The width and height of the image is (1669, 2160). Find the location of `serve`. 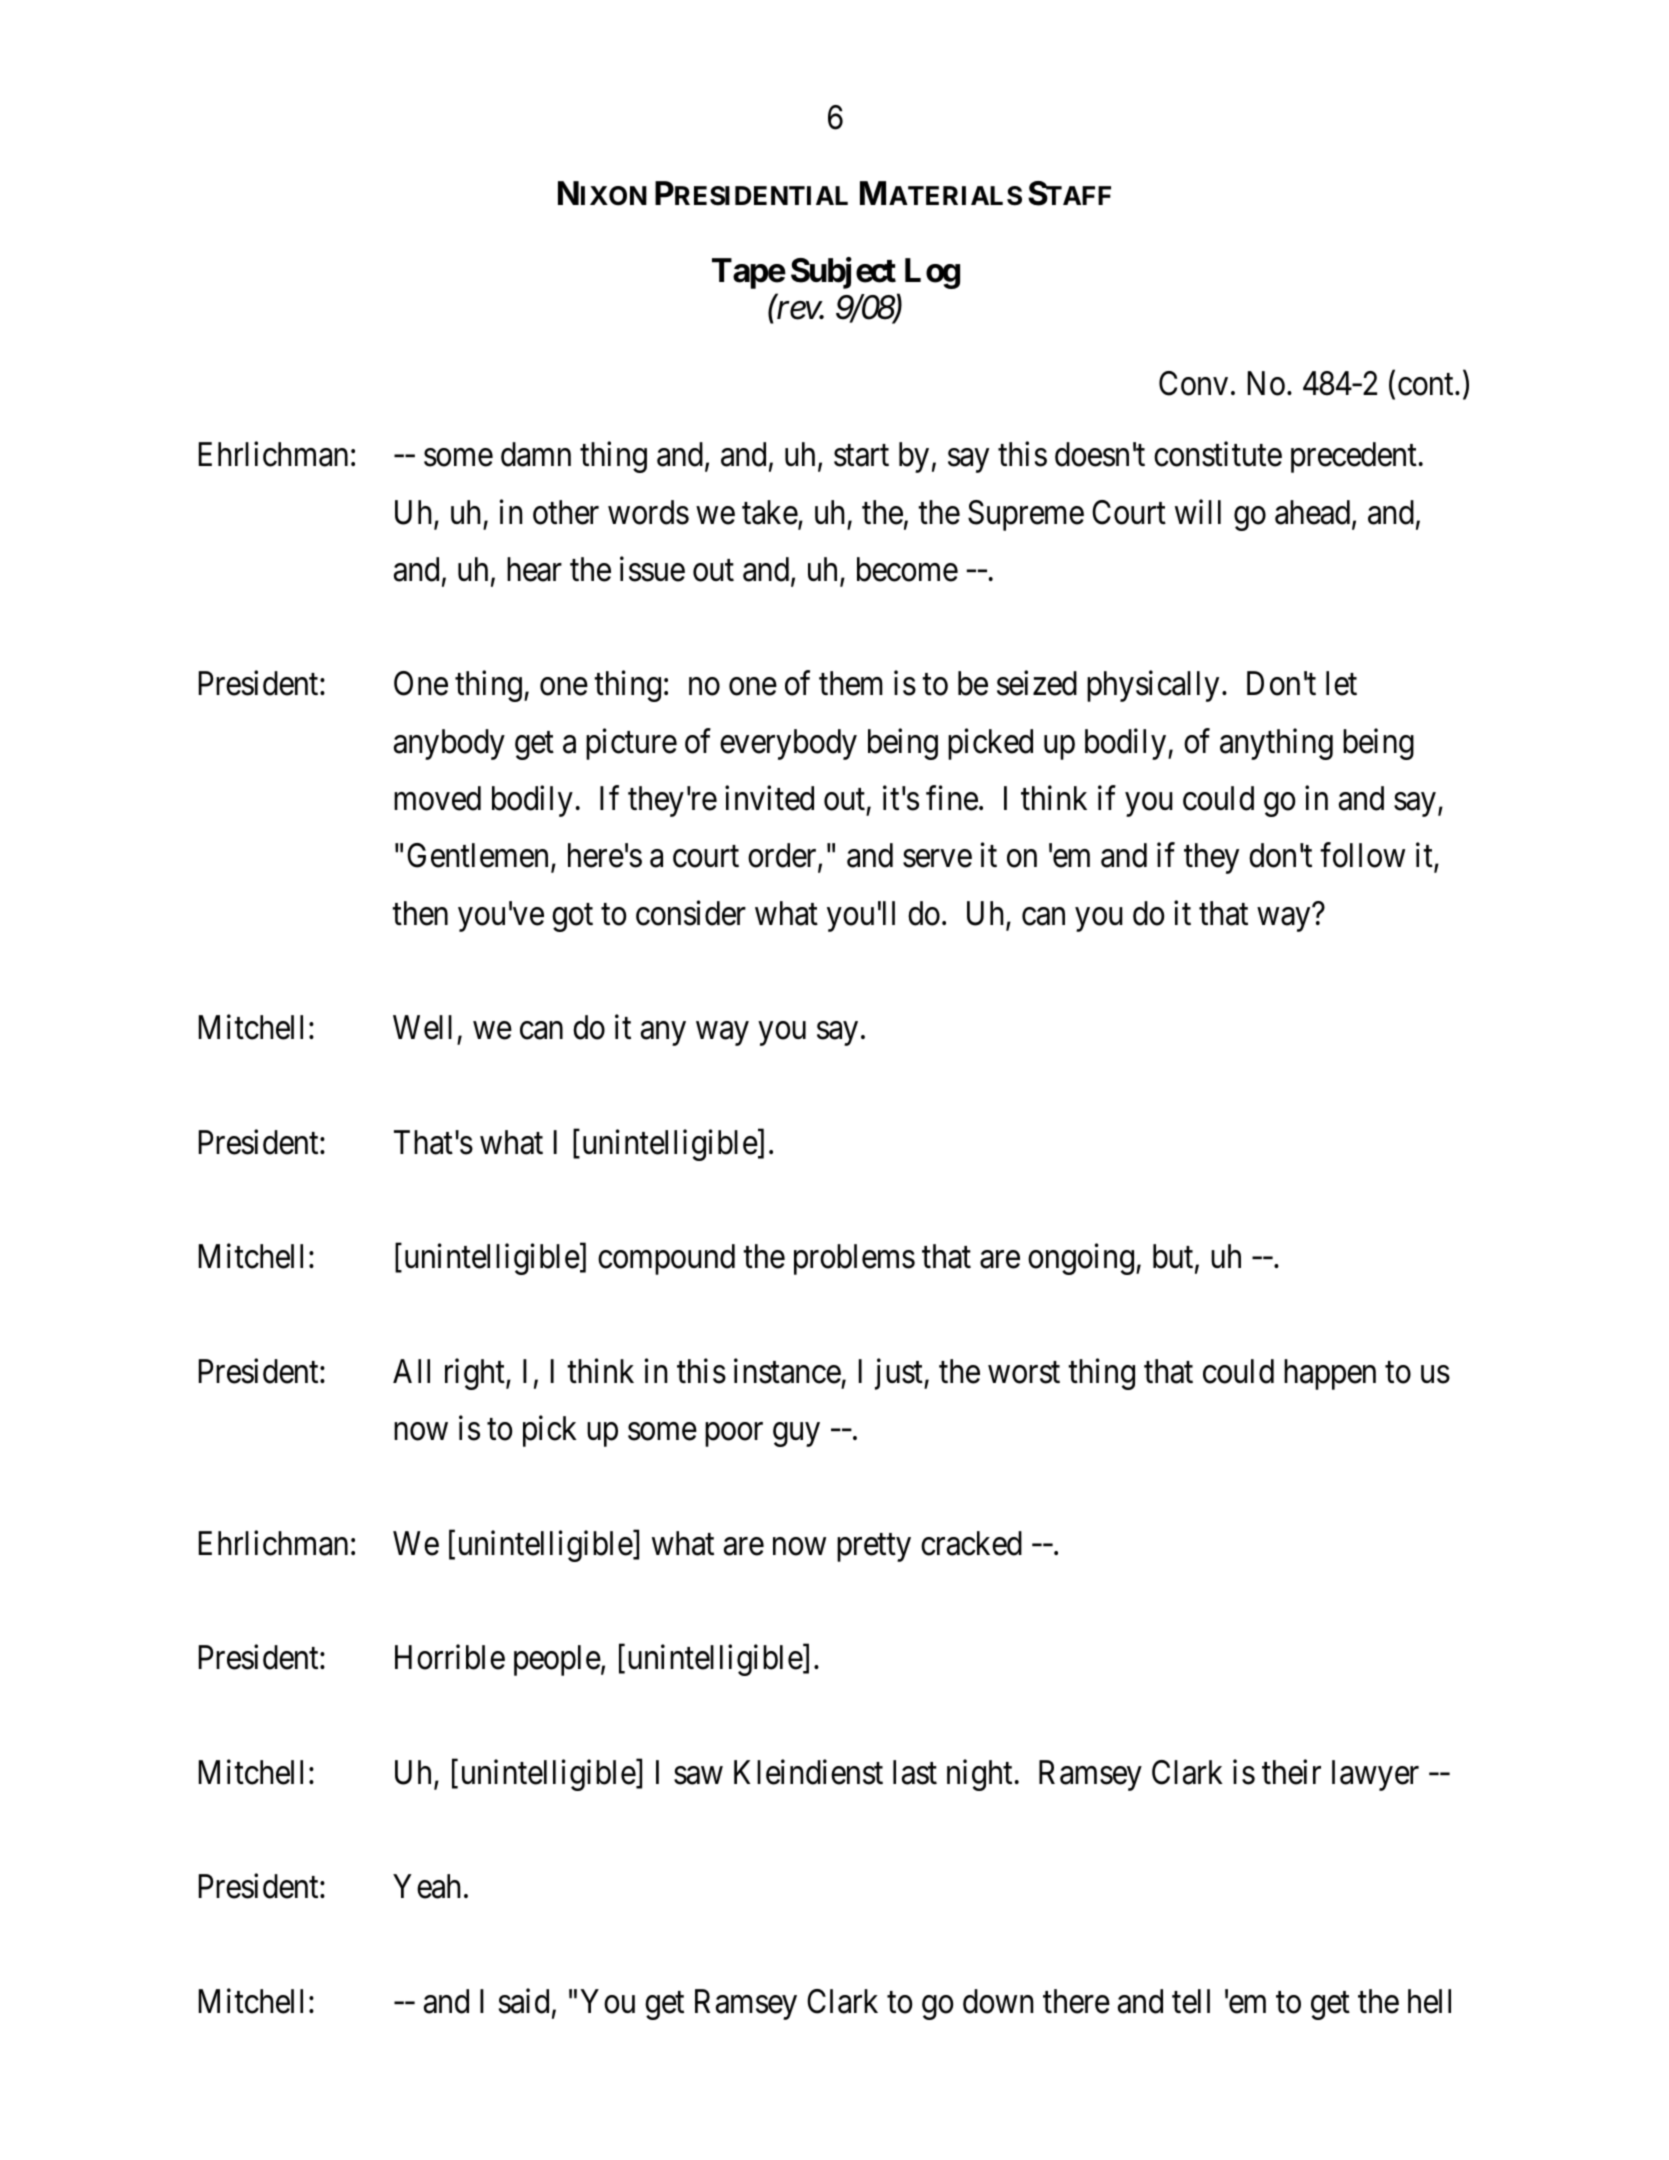

serve is located at coordinates (937, 859).
